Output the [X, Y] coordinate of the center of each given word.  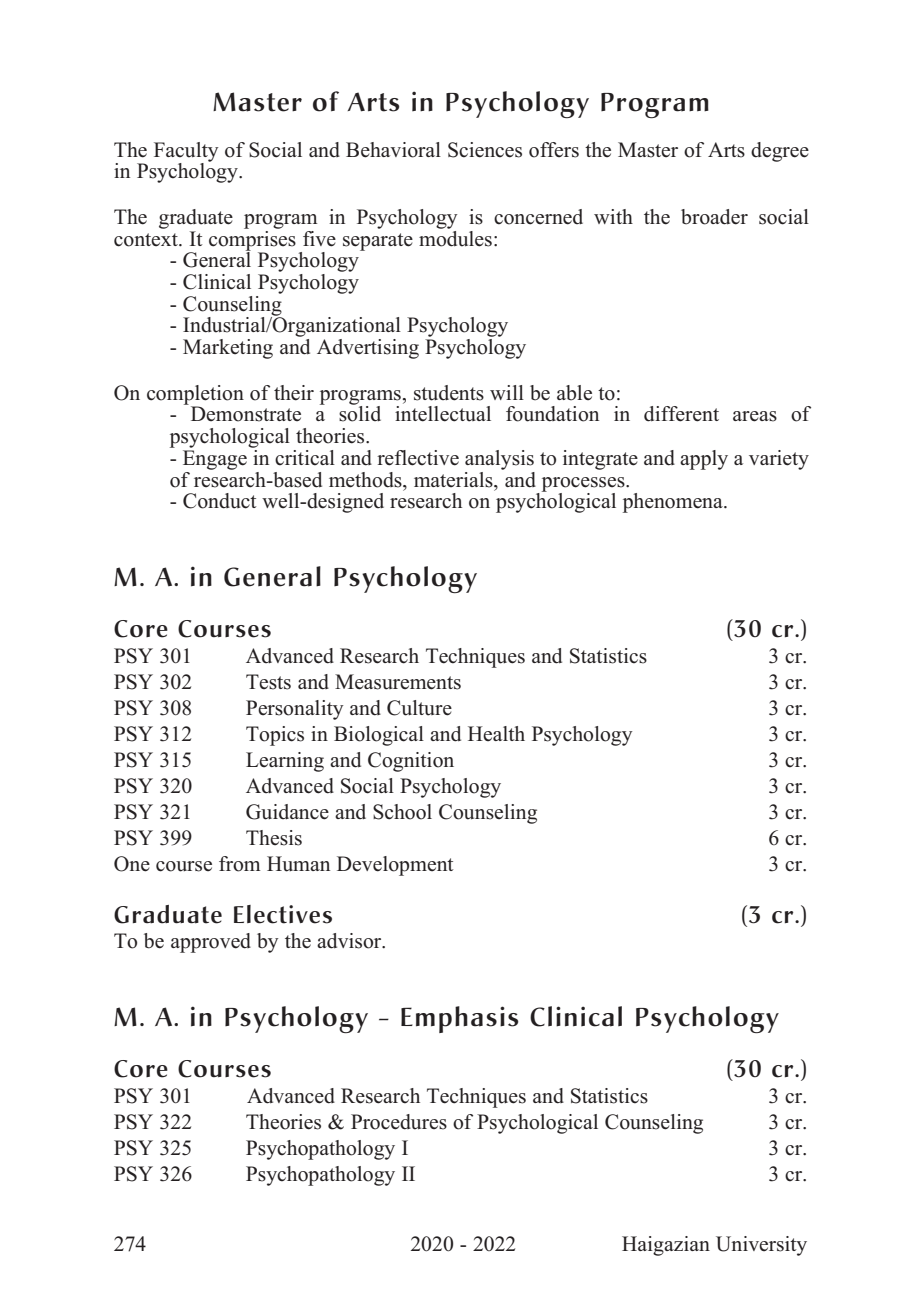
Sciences [485, 150]
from [239, 864]
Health [496, 733]
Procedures [399, 1122]
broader [714, 217]
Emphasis [460, 1019]
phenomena [674, 503]
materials [454, 480]
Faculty [186, 153]
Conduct [220, 501]
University [761, 1246]
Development [395, 866]
